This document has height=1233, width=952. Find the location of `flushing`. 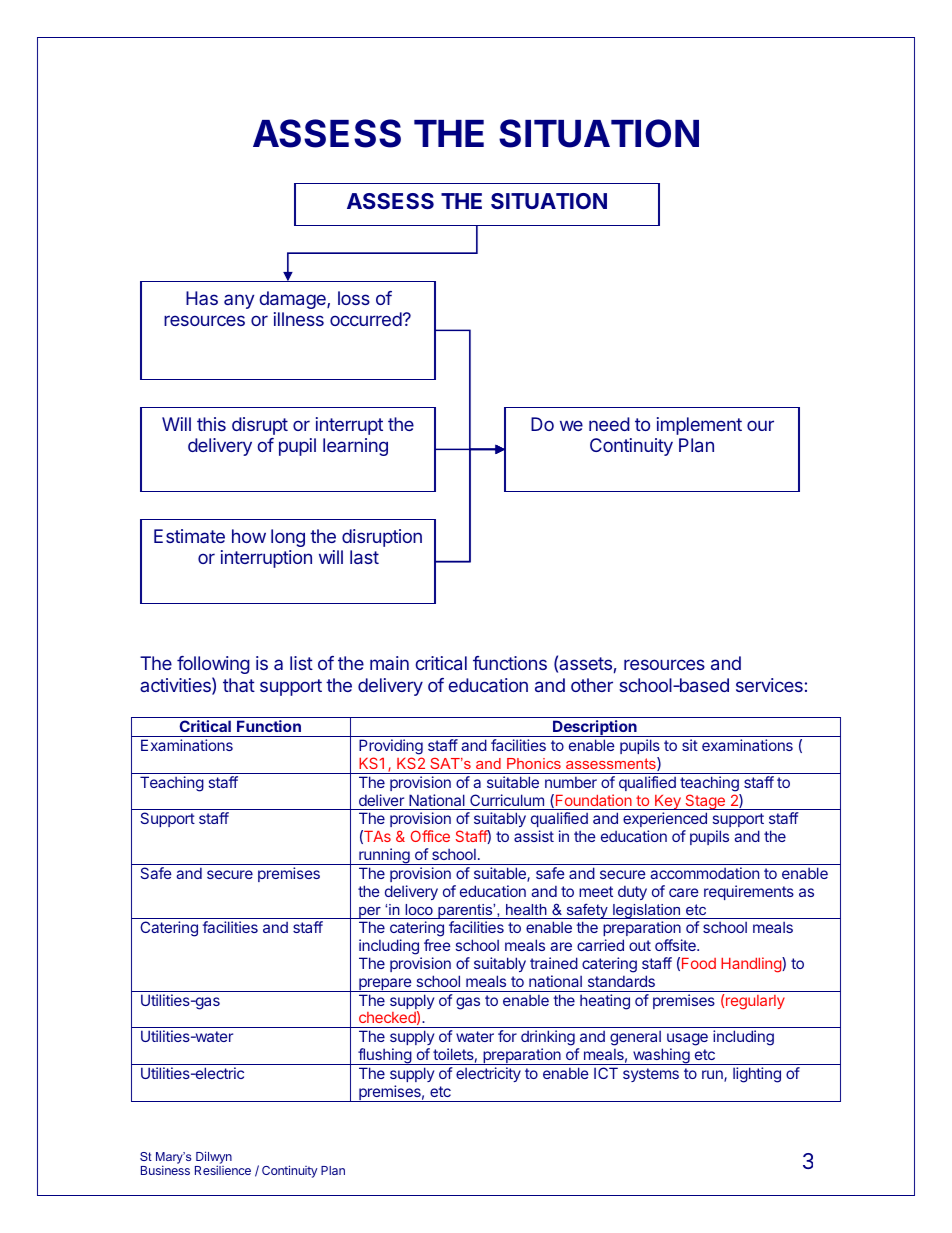

flushing is located at coordinates (384, 1056).
